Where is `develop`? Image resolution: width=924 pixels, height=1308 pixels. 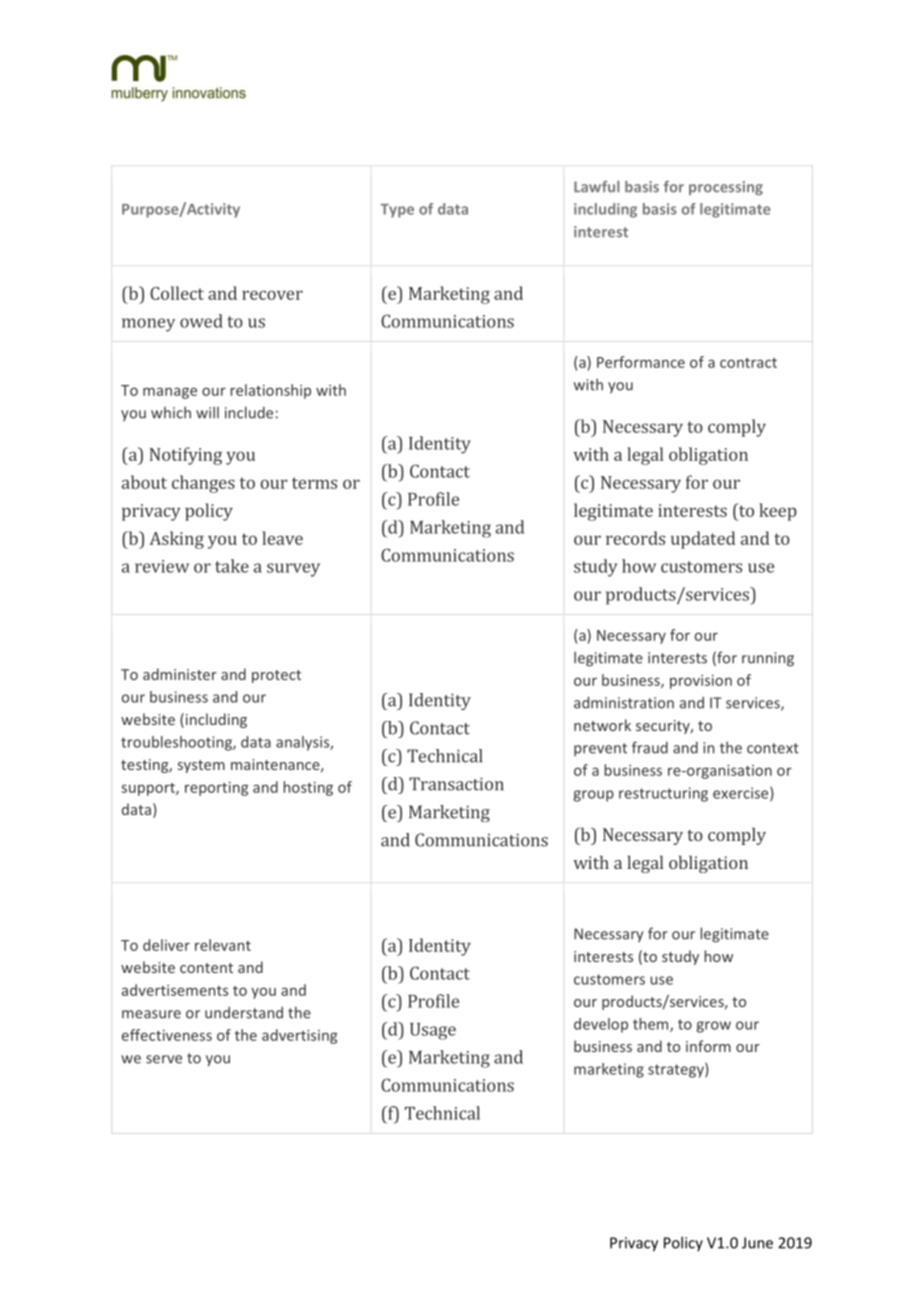
develop is located at coordinates (601, 1025).
